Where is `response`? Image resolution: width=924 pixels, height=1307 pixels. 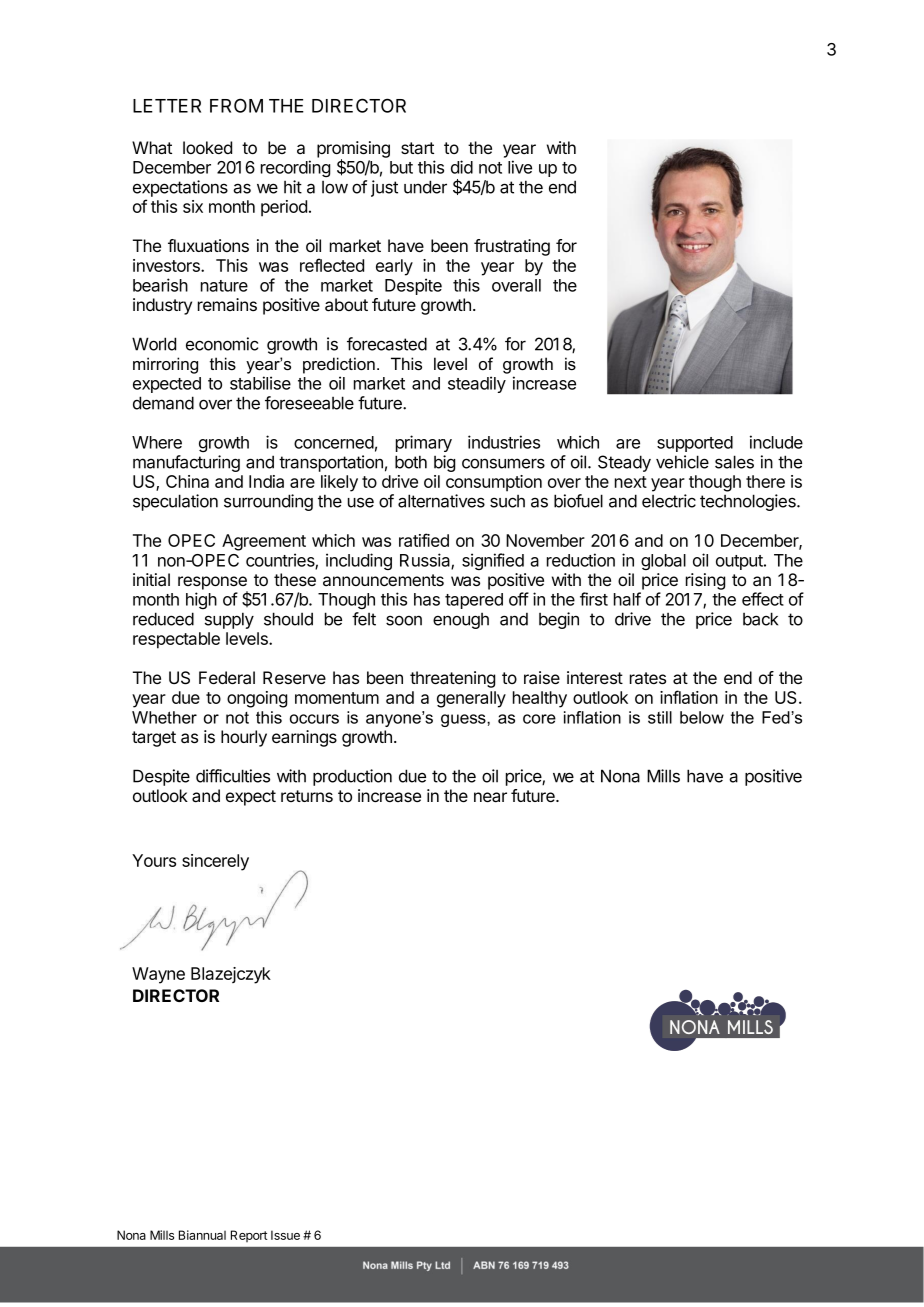 response is located at coordinates (213, 584).
